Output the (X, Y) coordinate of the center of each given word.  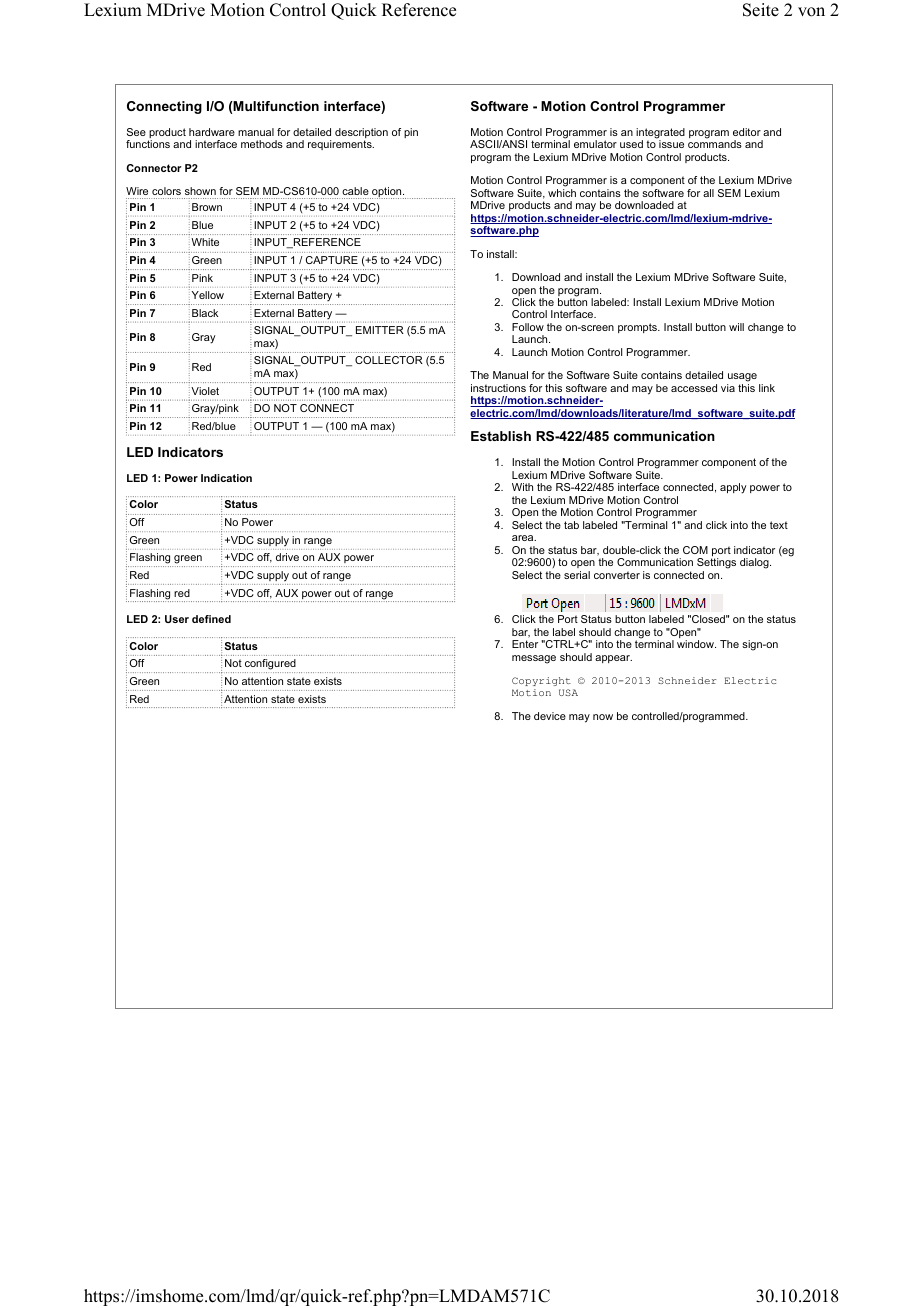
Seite (761, 10)
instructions (498, 388)
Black (205, 313)
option (387, 193)
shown (201, 193)
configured (270, 666)
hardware (212, 132)
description (361, 134)
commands (715, 144)
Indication (226, 478)
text (779, 525)
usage (742, 379)
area (524, 538)
